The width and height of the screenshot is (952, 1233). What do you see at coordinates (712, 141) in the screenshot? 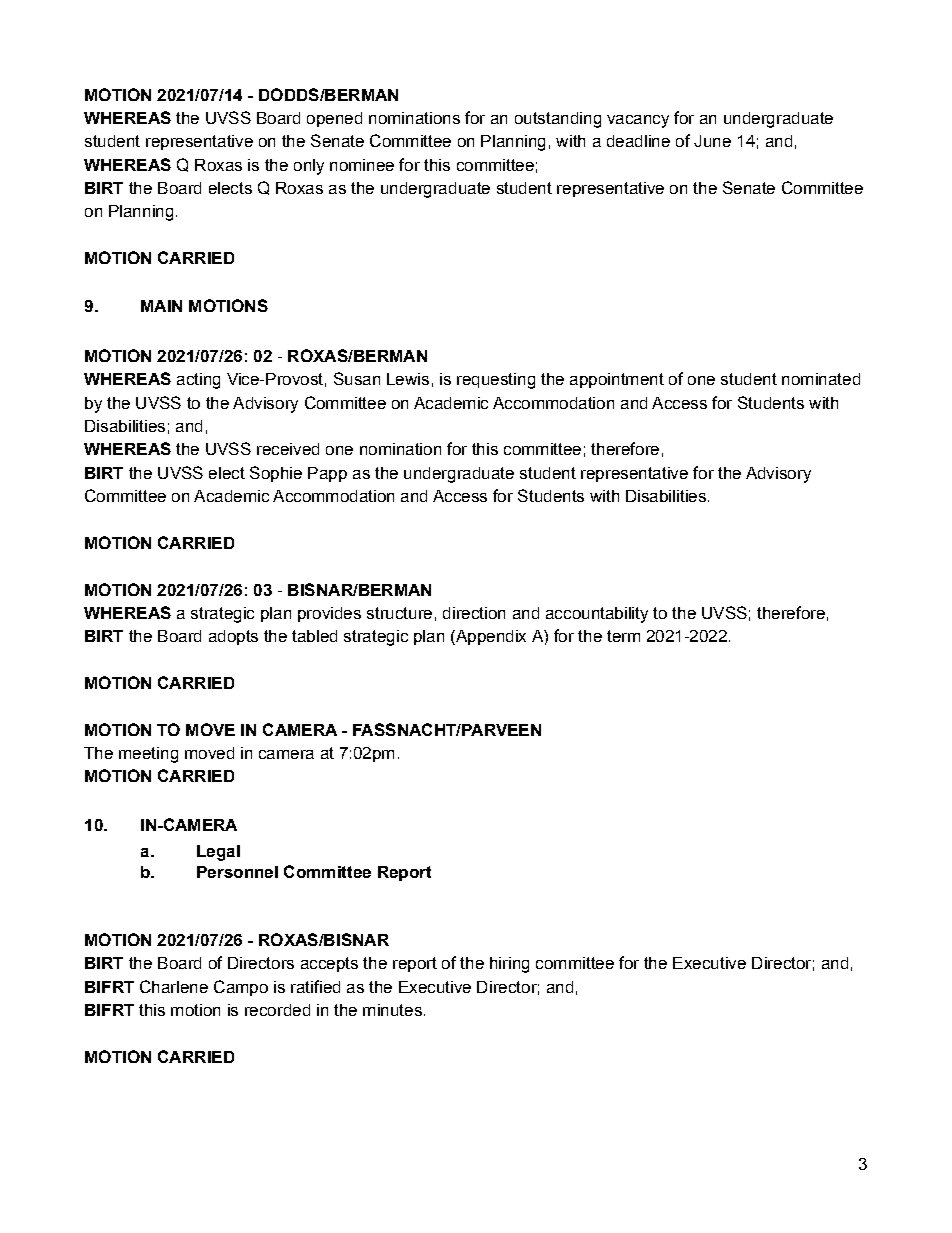
I see `June` at bounding box center [712, 141].
